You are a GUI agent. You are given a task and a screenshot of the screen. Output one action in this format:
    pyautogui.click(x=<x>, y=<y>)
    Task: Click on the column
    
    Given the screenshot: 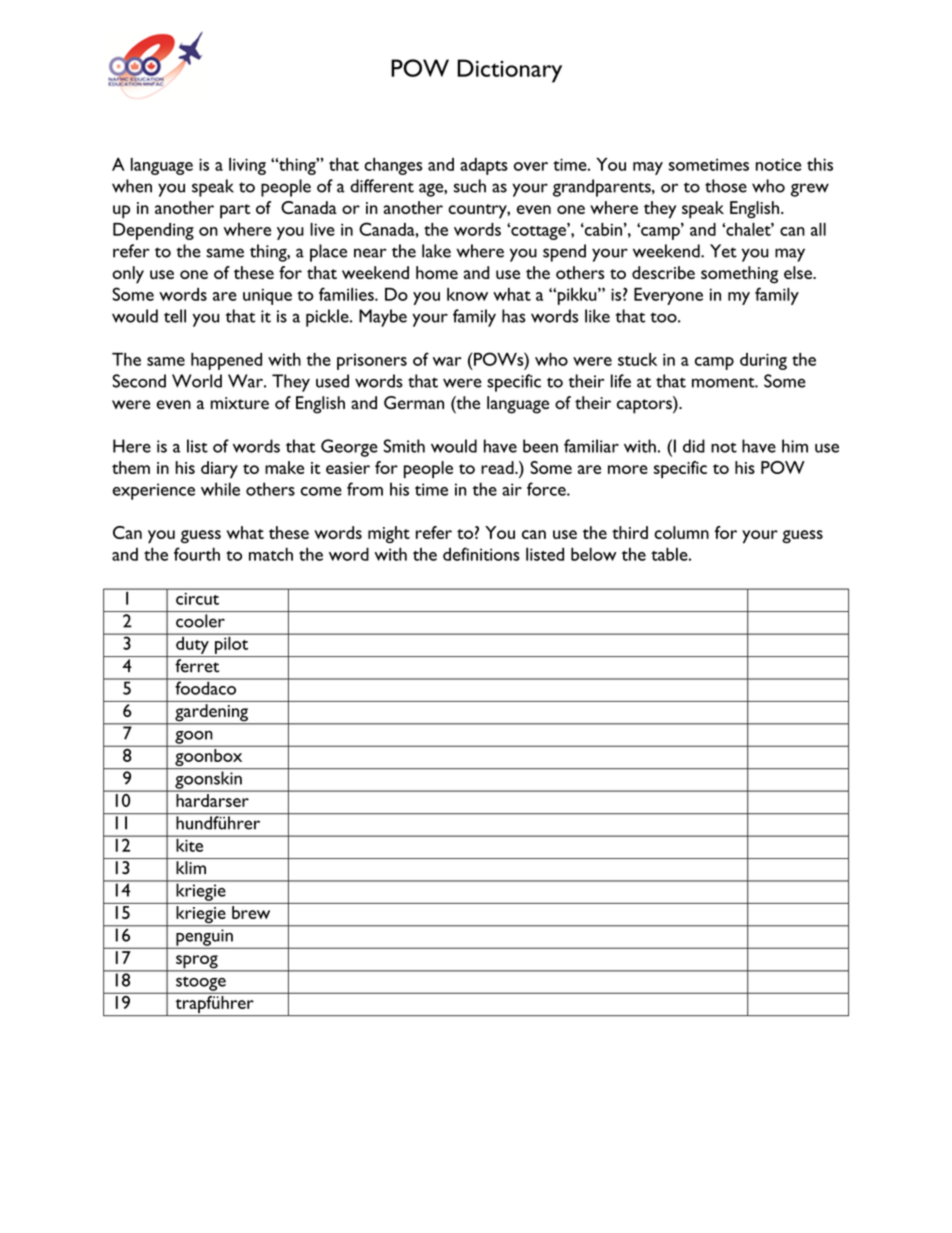 What is the action you would take?
    pyautogui.click(x=681, y=532)
